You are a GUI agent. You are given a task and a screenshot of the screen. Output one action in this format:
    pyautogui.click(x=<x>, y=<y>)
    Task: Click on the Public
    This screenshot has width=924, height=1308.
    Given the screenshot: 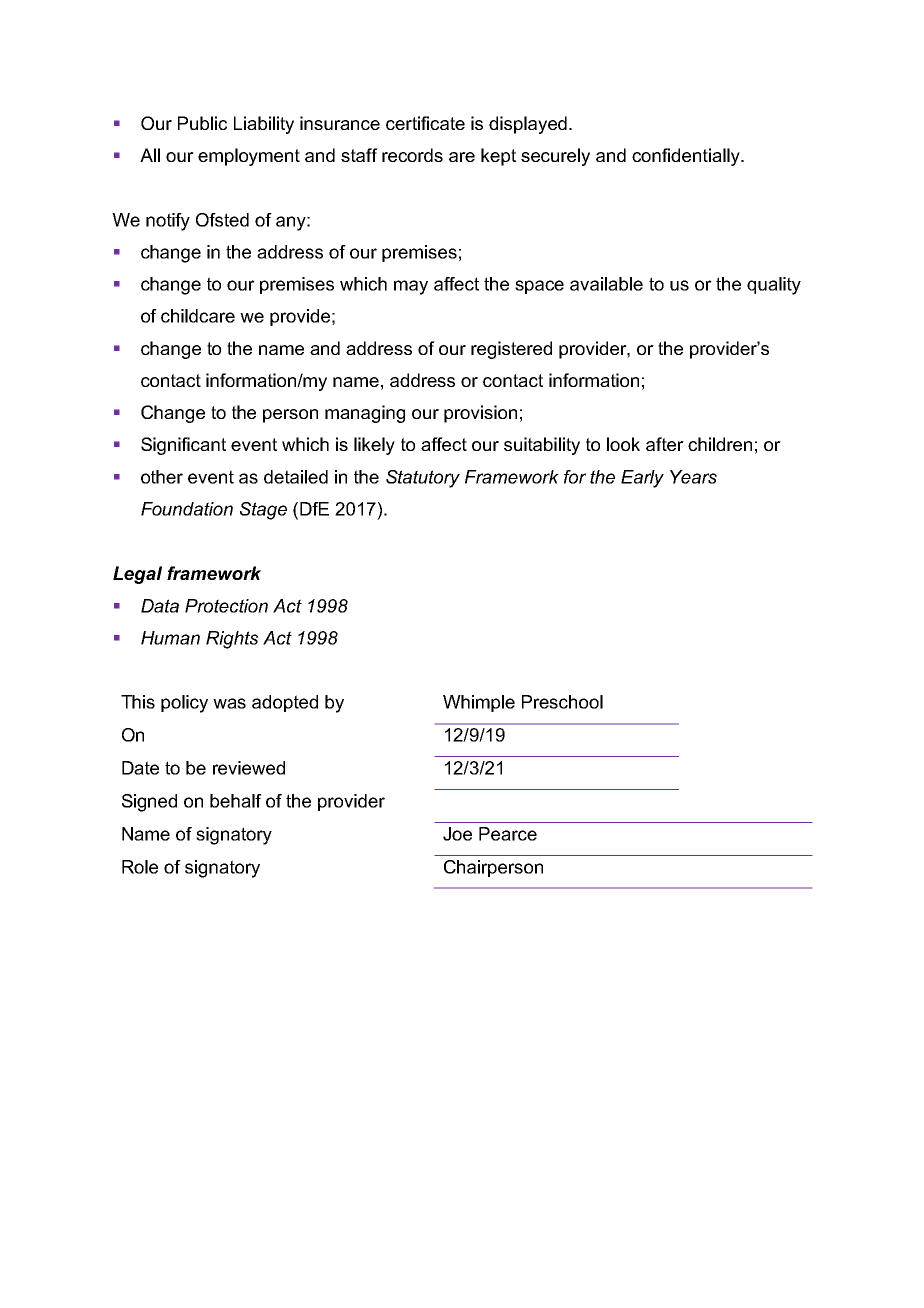 What is the action you would take?
    pyautogui.click(x=202, y=123)
